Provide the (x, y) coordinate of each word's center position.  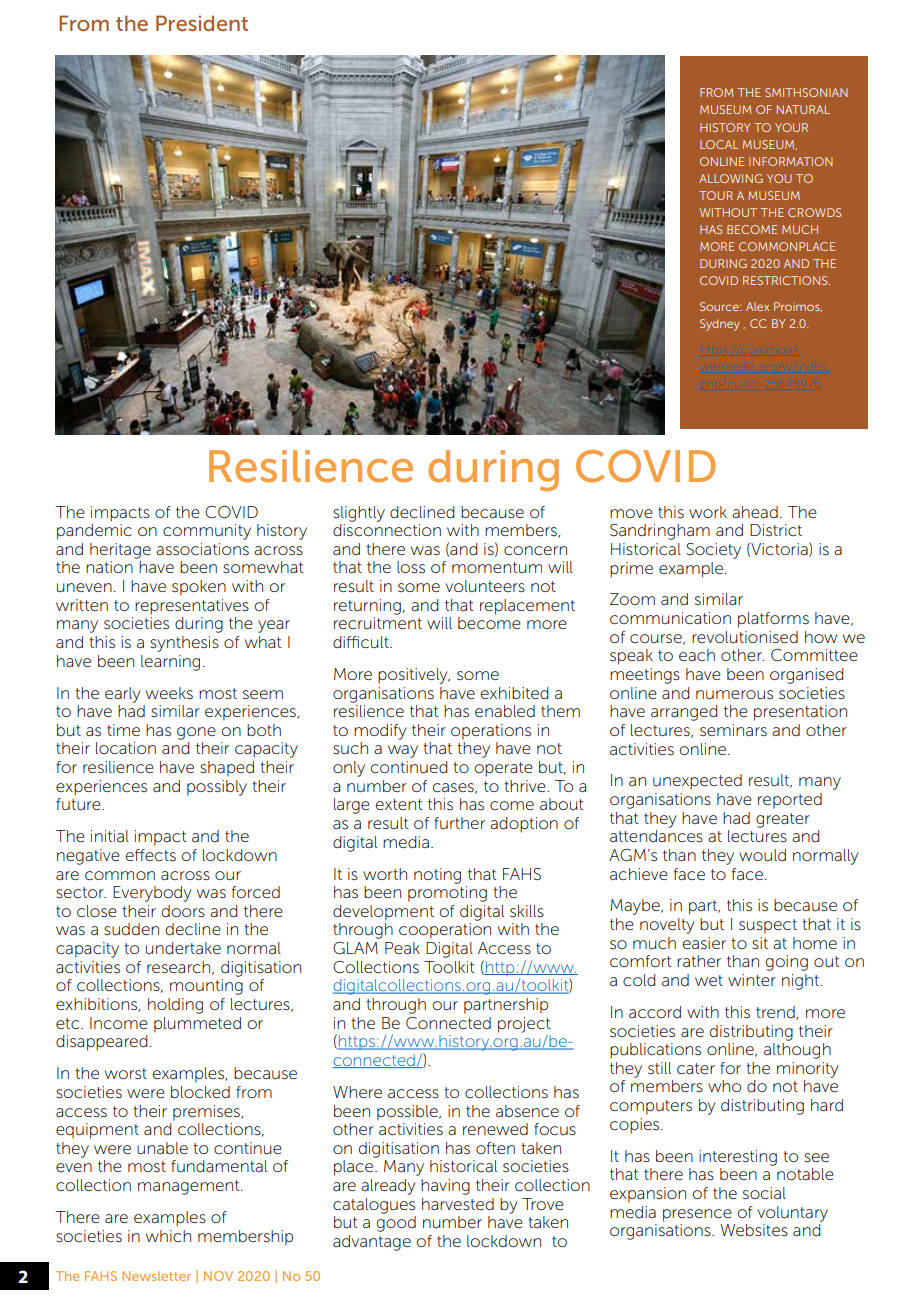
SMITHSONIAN (806, 92)
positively (414, 676)
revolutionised (745, 637)
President (202, 23)
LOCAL (719, 144)
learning (170, 663)
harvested (458, 1204)
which (168, 1236)
